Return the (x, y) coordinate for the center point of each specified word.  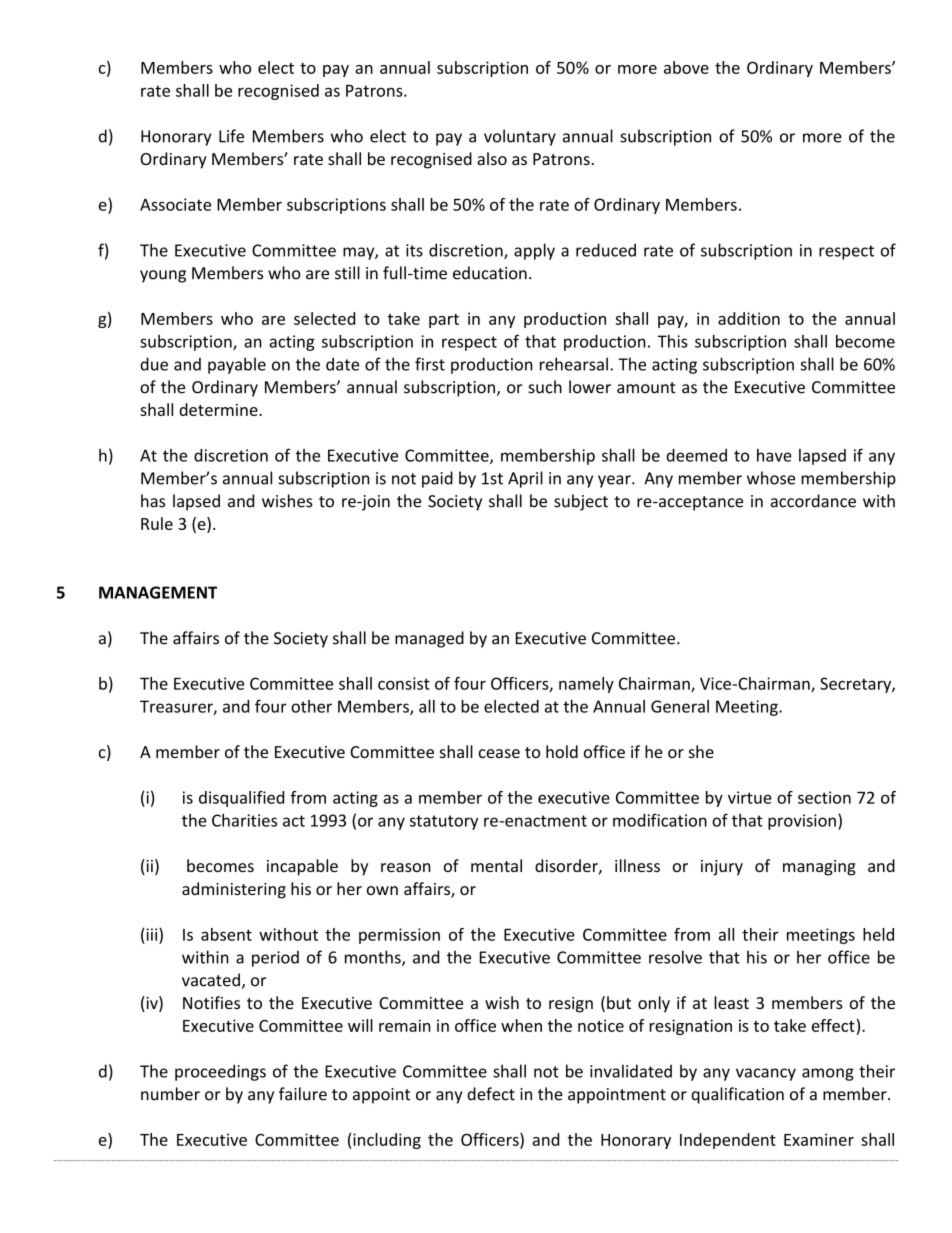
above (686, 67)
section (824, 797)
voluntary (520, 137)
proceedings (220, 1072)
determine (219, 409)
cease (499, 753)
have (774, 455)
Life (231, 136)
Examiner (819, 1139)
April (525, 479)
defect (491, 1094)
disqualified (241, 799)
